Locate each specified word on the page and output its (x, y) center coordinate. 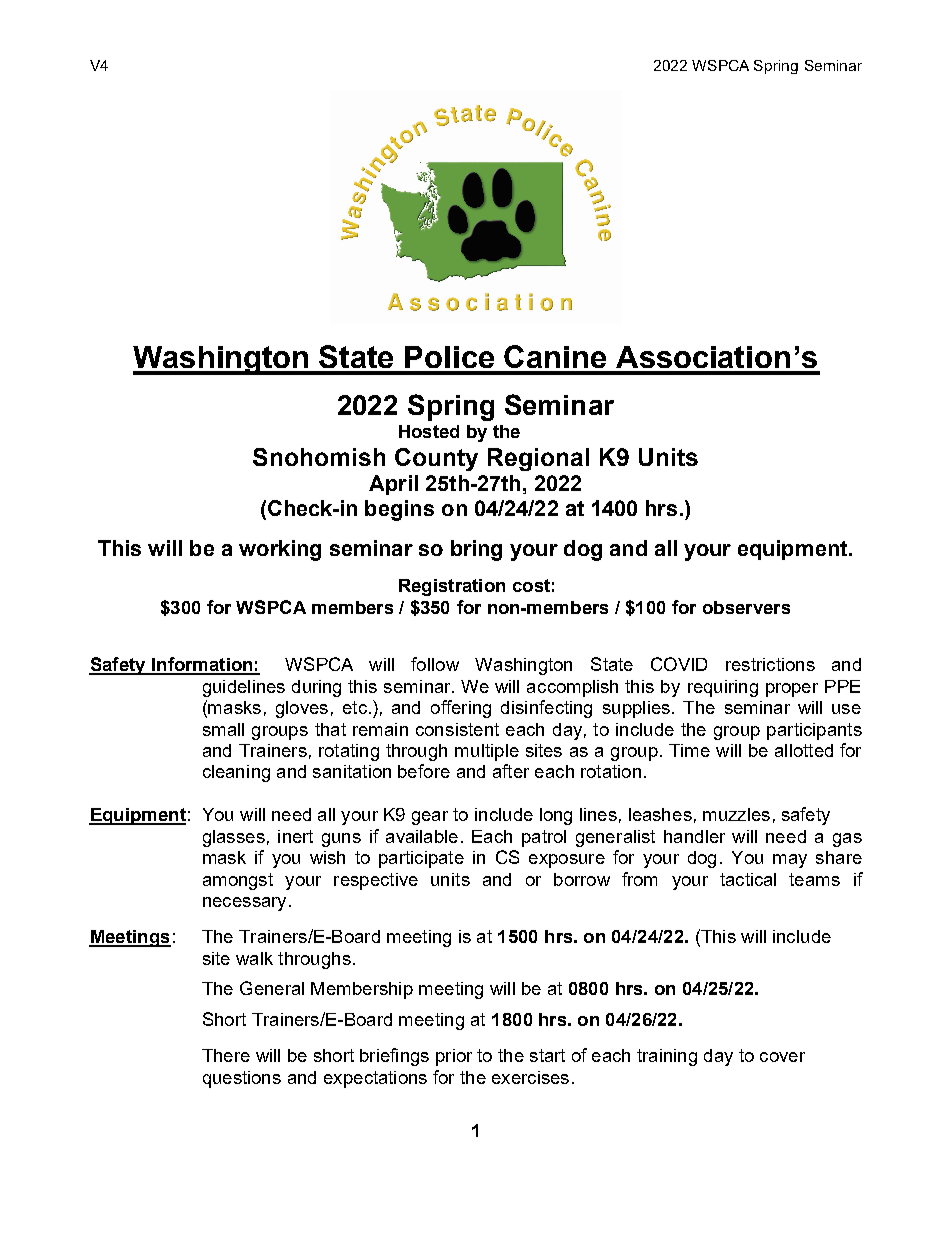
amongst (238, 881)
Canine (555, 356)
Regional (538, 459)
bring (476, 550)
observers (746, 607)
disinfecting (546, 709)
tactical (748, 879)
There (226, 1055)
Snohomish (319, 457)
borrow (582, 879)
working (280, 550)
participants (814, 731)
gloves (302, 709)
